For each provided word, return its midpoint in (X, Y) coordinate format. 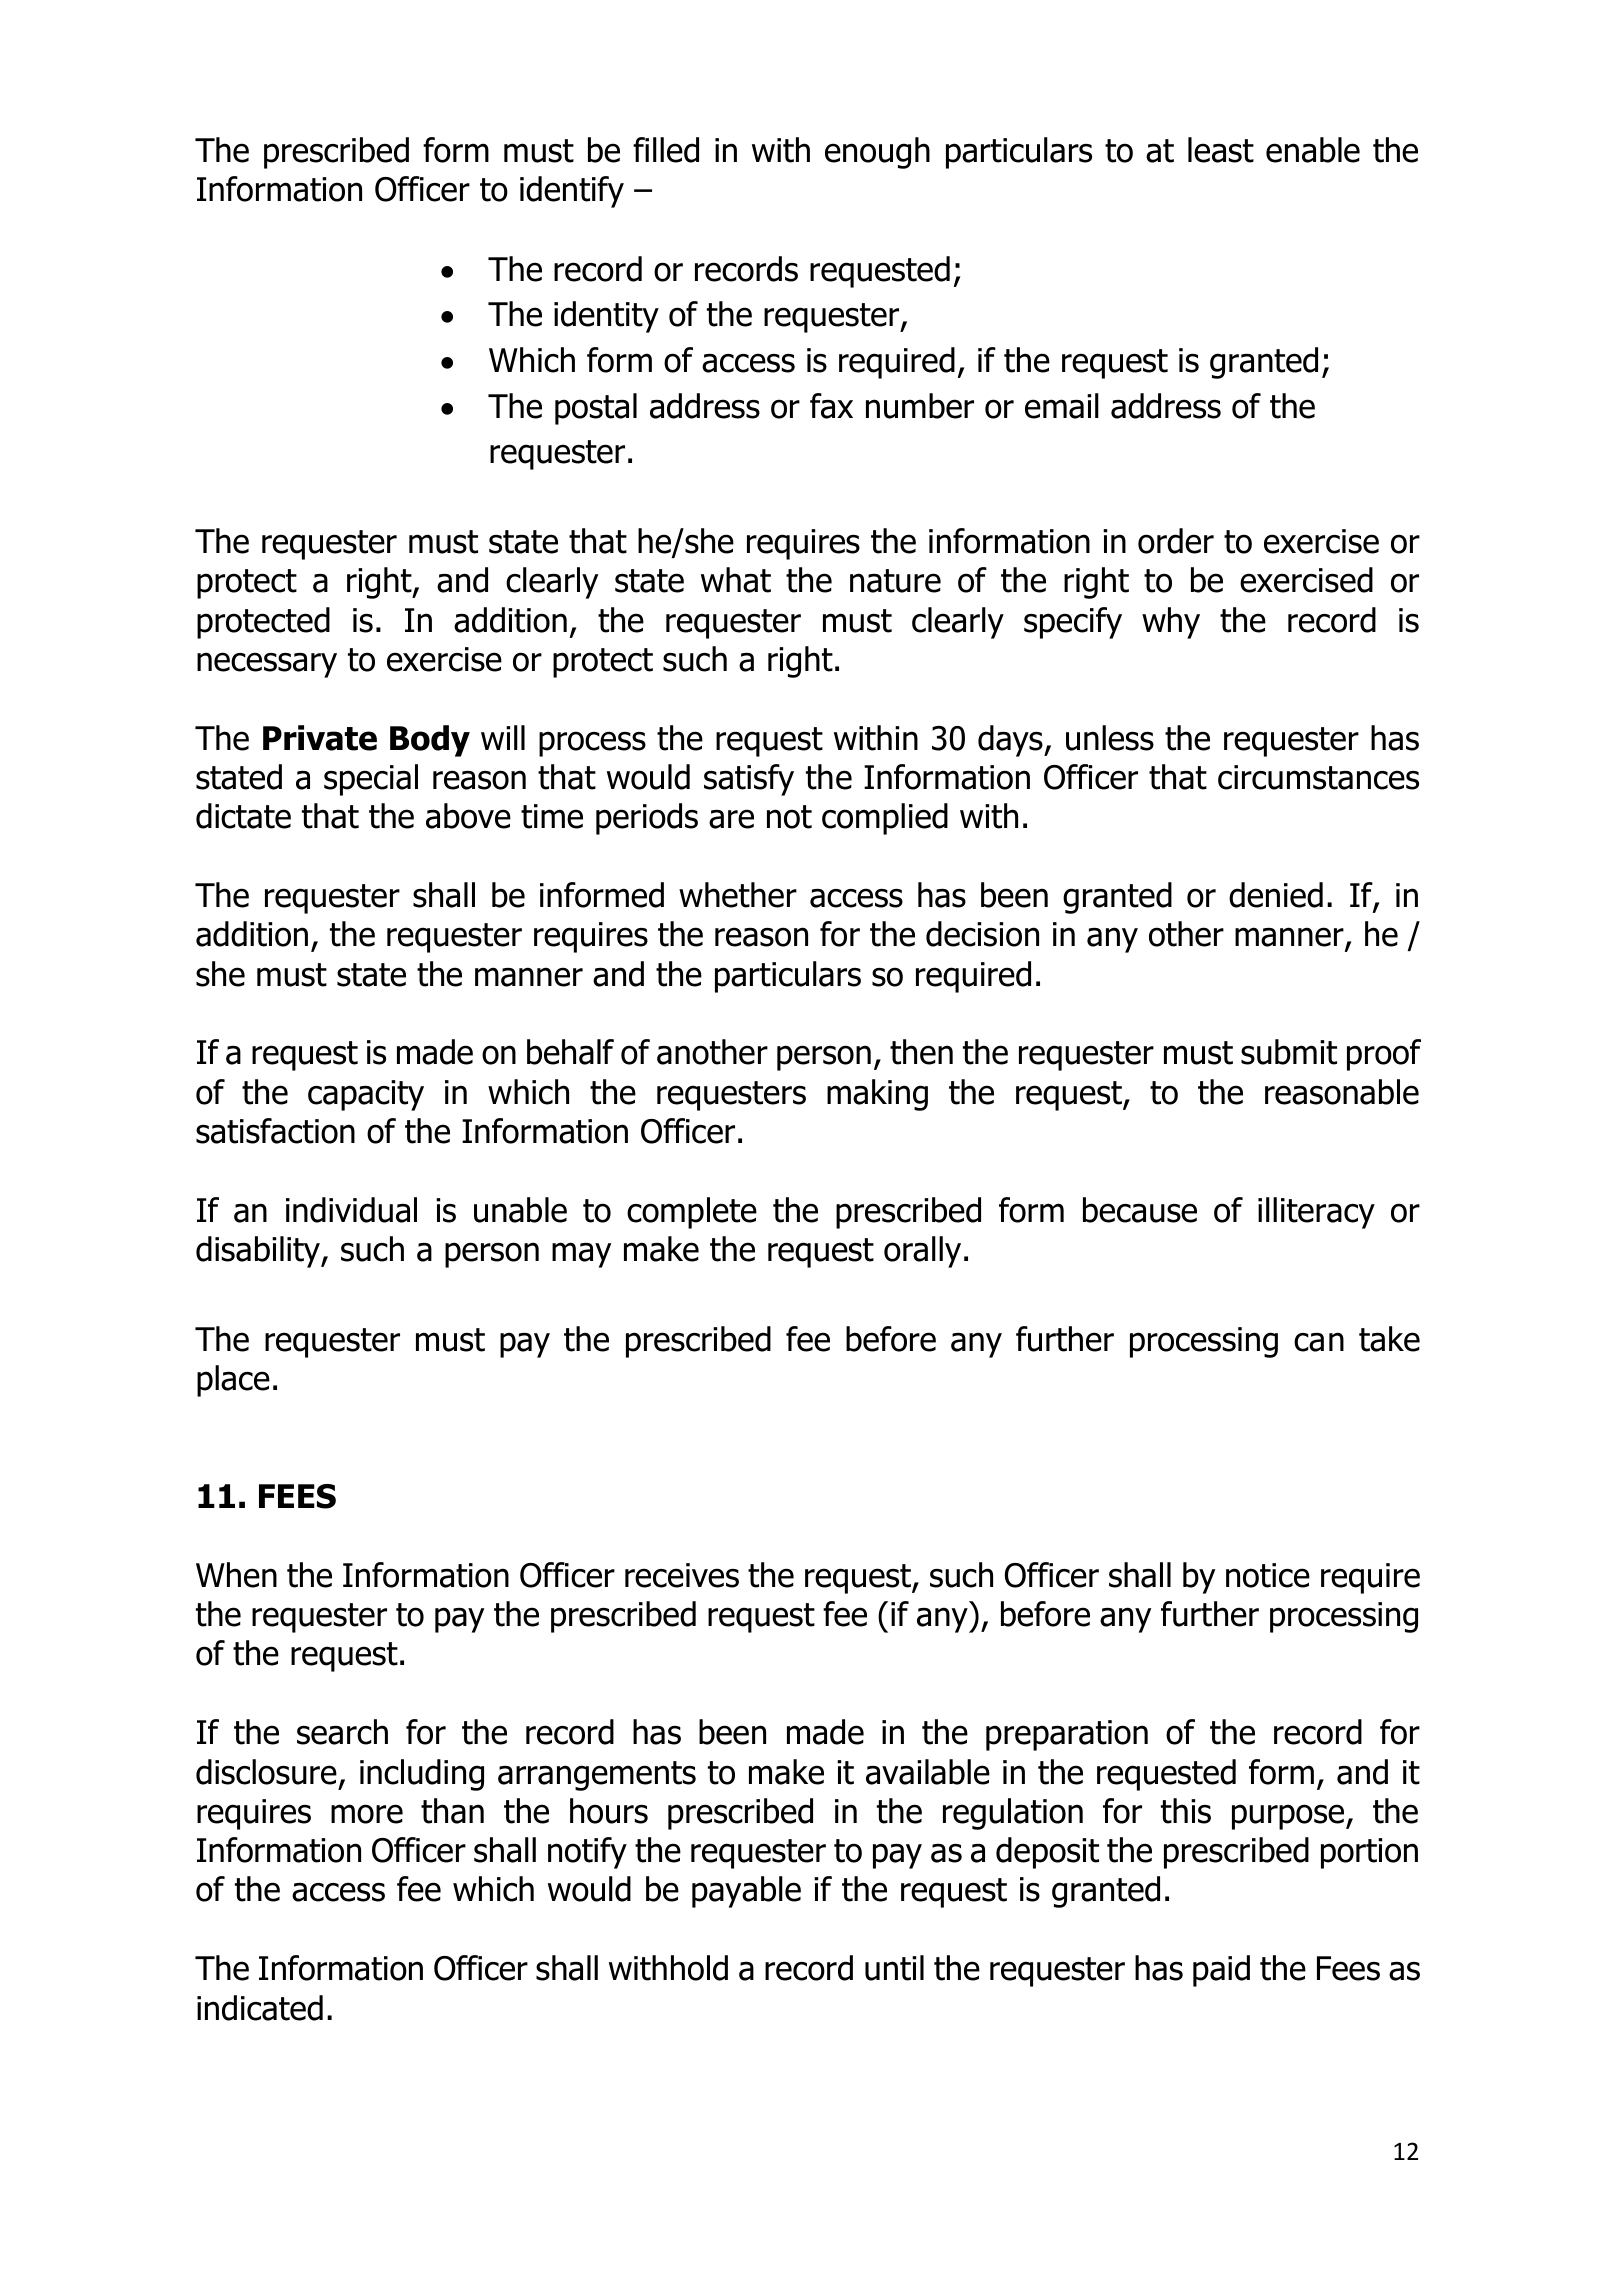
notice (1268, 1575)
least (1221, 150)
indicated (260, 2008)
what (736, 580)
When (236, 1575)
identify (572, 192)
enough (877, 153)
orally (922, 1252)
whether (738, 895)
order (1176, 541)
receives (682, 1575)
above (468, 816)
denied (1276, 895)
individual (351, 1210)
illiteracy (1316, 1213)
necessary (267, 665)
